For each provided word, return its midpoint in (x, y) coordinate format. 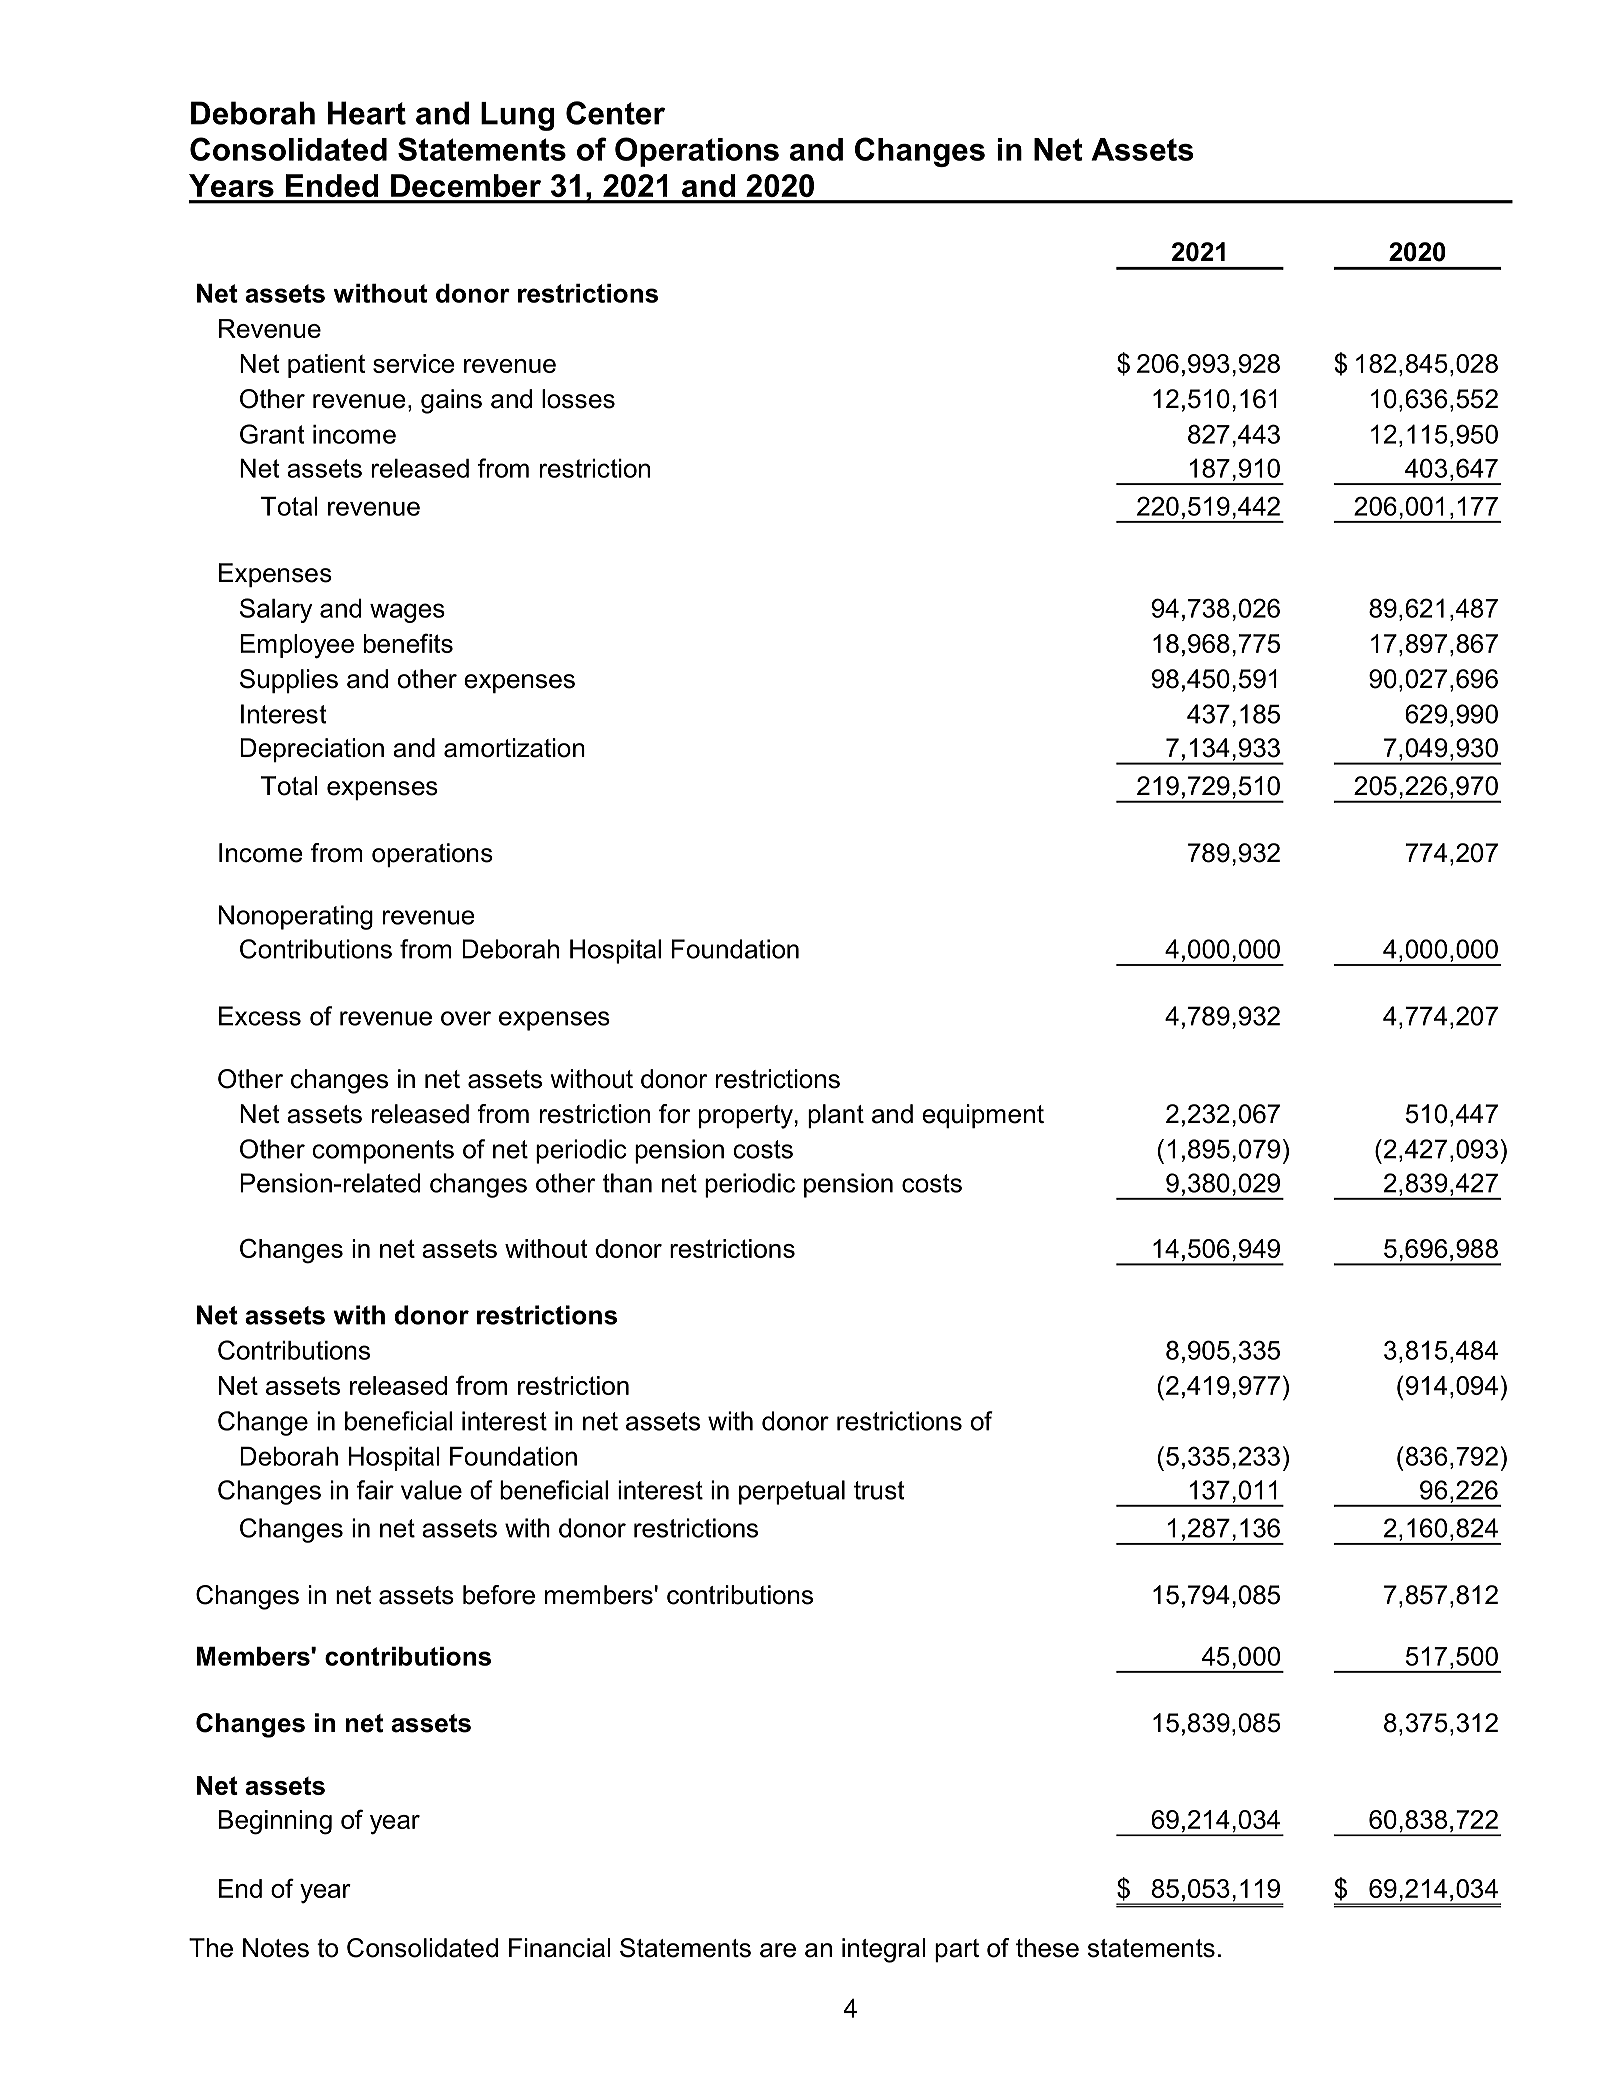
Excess (260, 1016)
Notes (276, 1948)
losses (578, 399)
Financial (560, 1948)
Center (615, 113)
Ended (332, 185)
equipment (983, 1116)
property (746, 1117)
